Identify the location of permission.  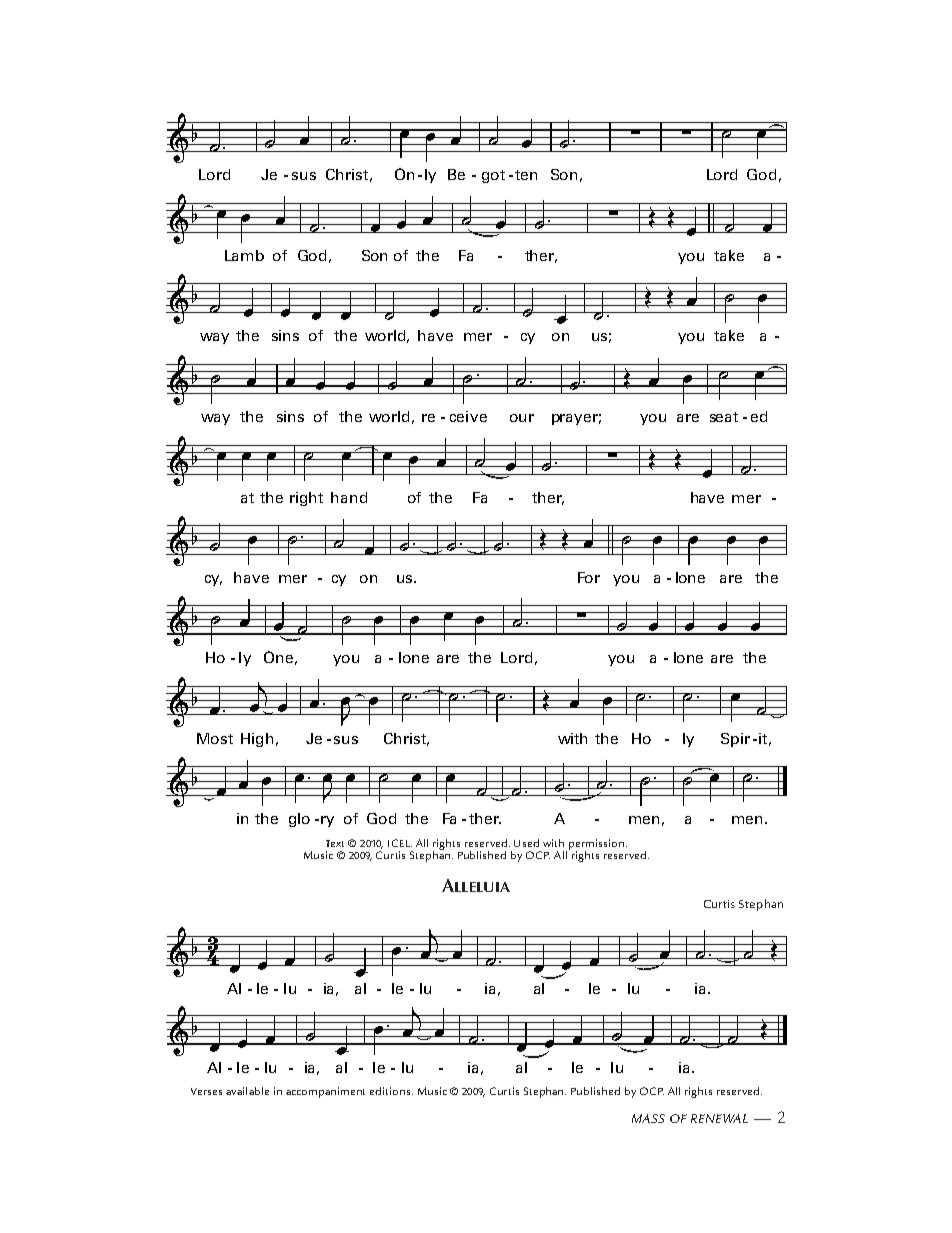
(596, 845).
